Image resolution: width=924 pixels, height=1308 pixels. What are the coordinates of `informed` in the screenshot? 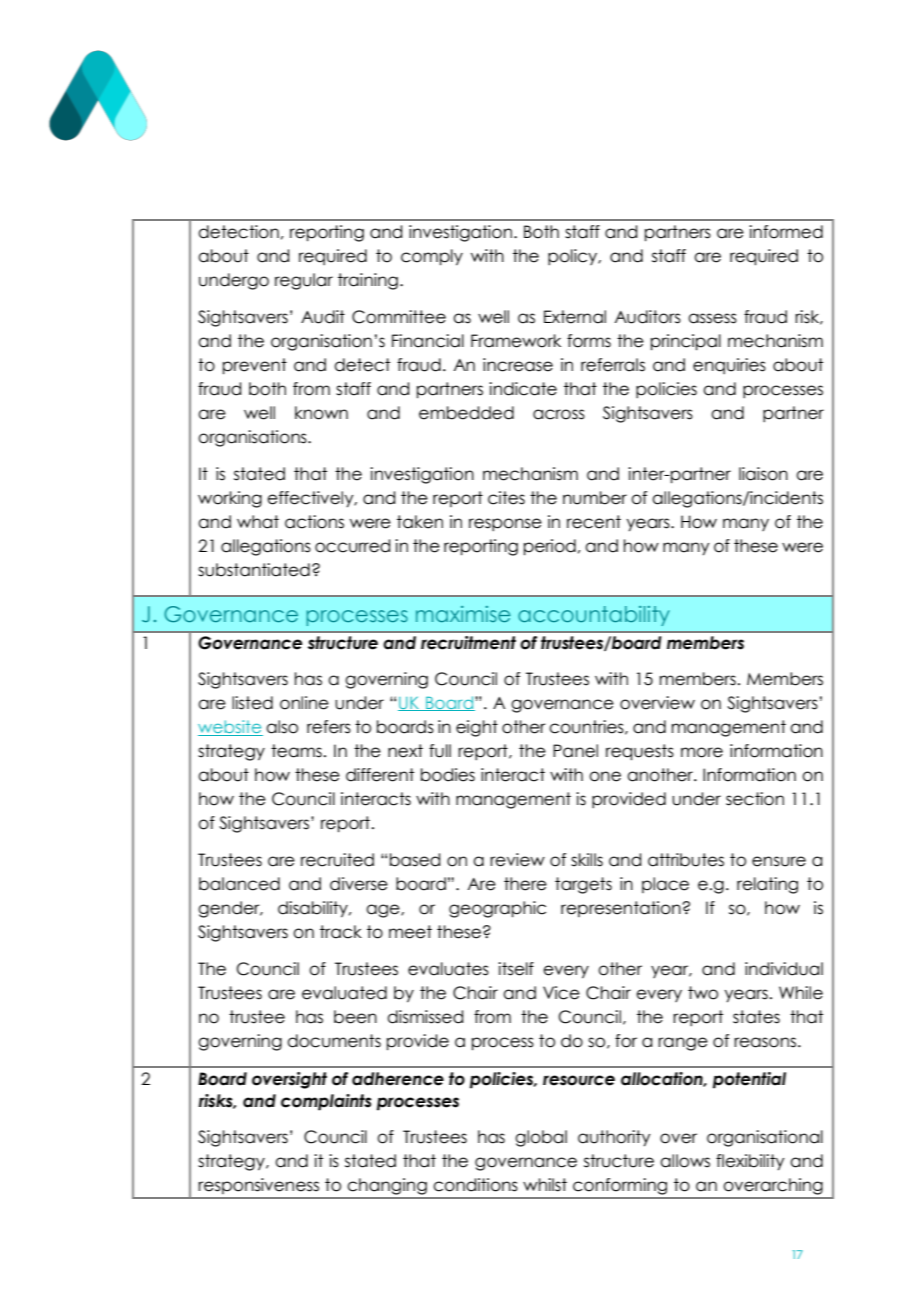 It's located at (786, 232).
